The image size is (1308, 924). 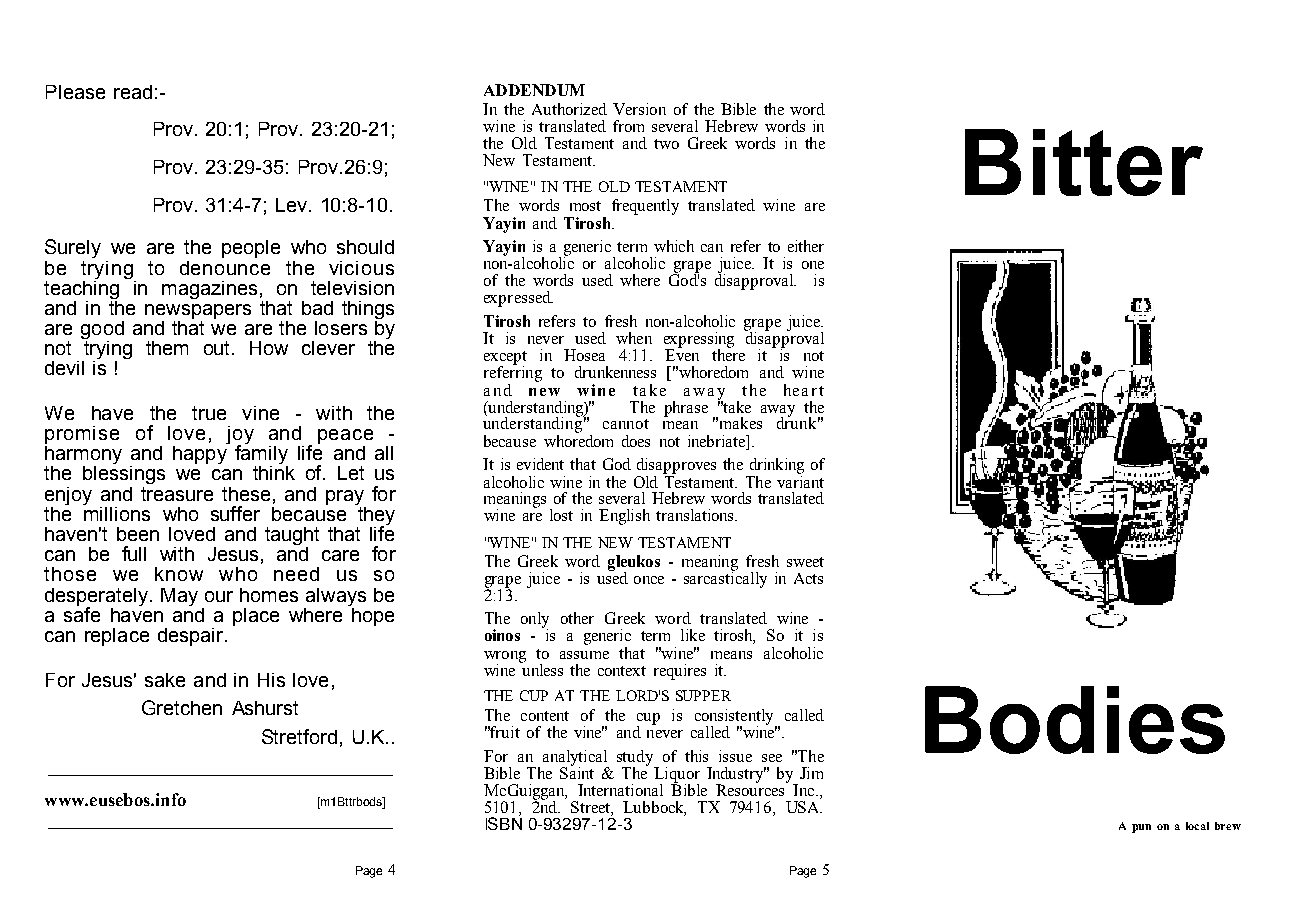 I want to click on happy, so click(x=201, y=453).
